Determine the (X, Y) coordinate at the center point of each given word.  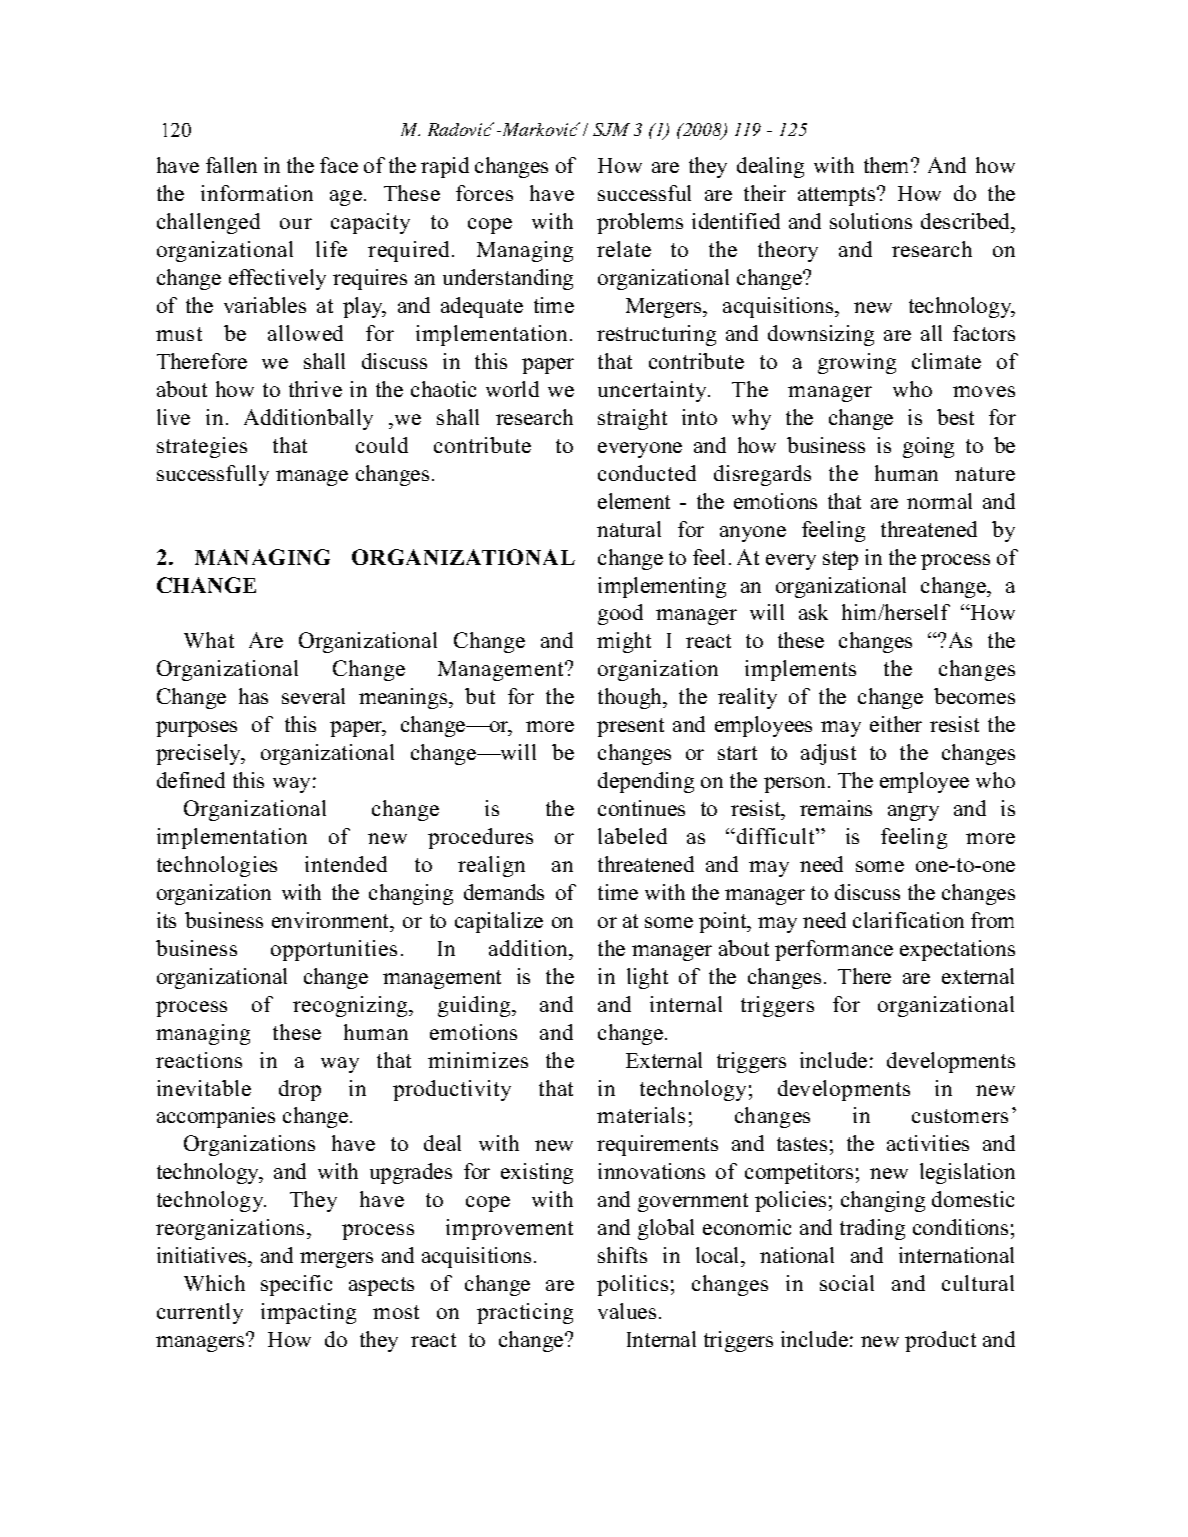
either (896, 724)
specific (296, 1285)
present (630, 727)
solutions (871, 221)
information (257, 193)
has (253, 696)
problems (640, 223)
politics (632, 1285)
